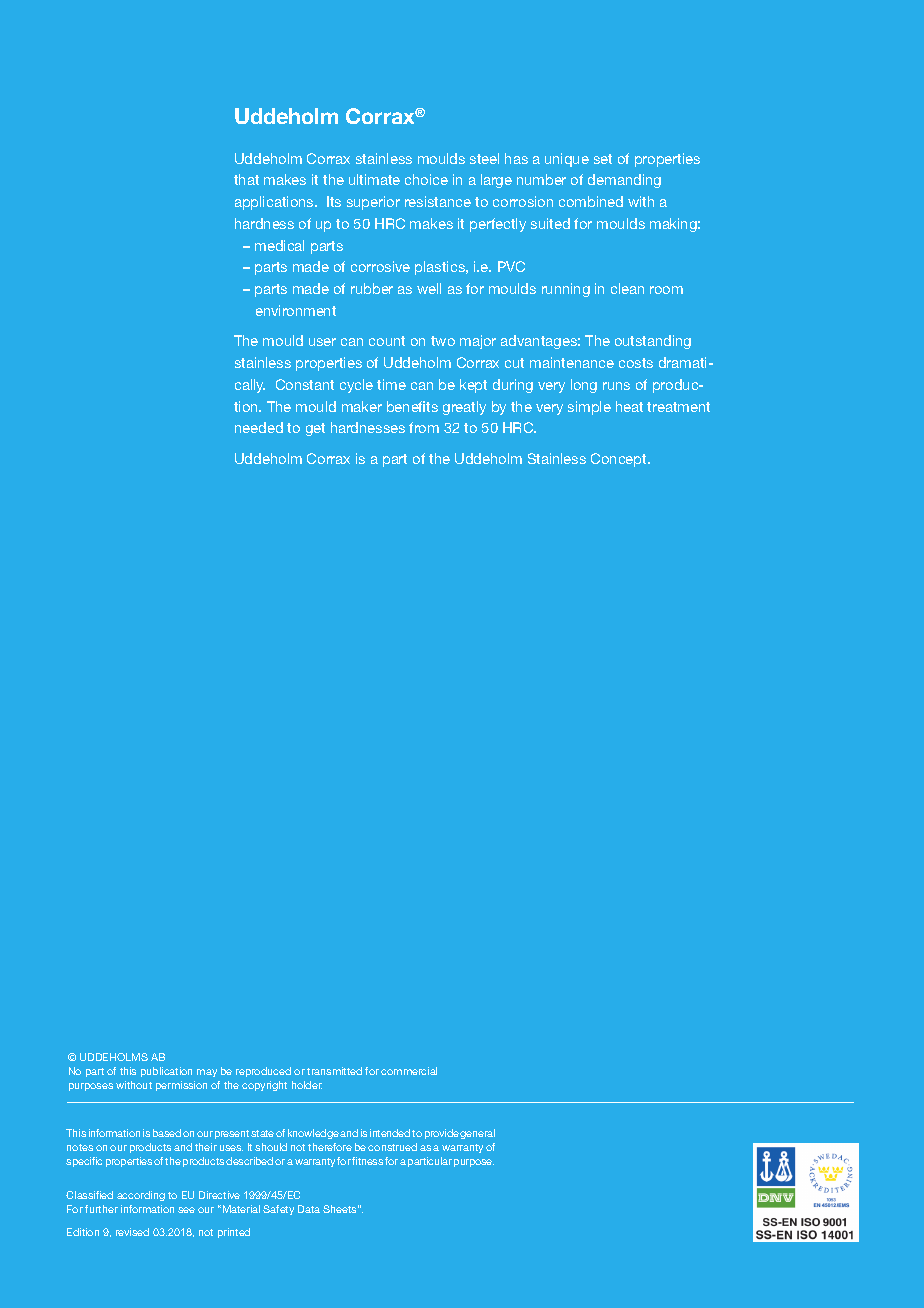 The image size is (924, 1308). I want to click on commercial, so click(409, 1071).
